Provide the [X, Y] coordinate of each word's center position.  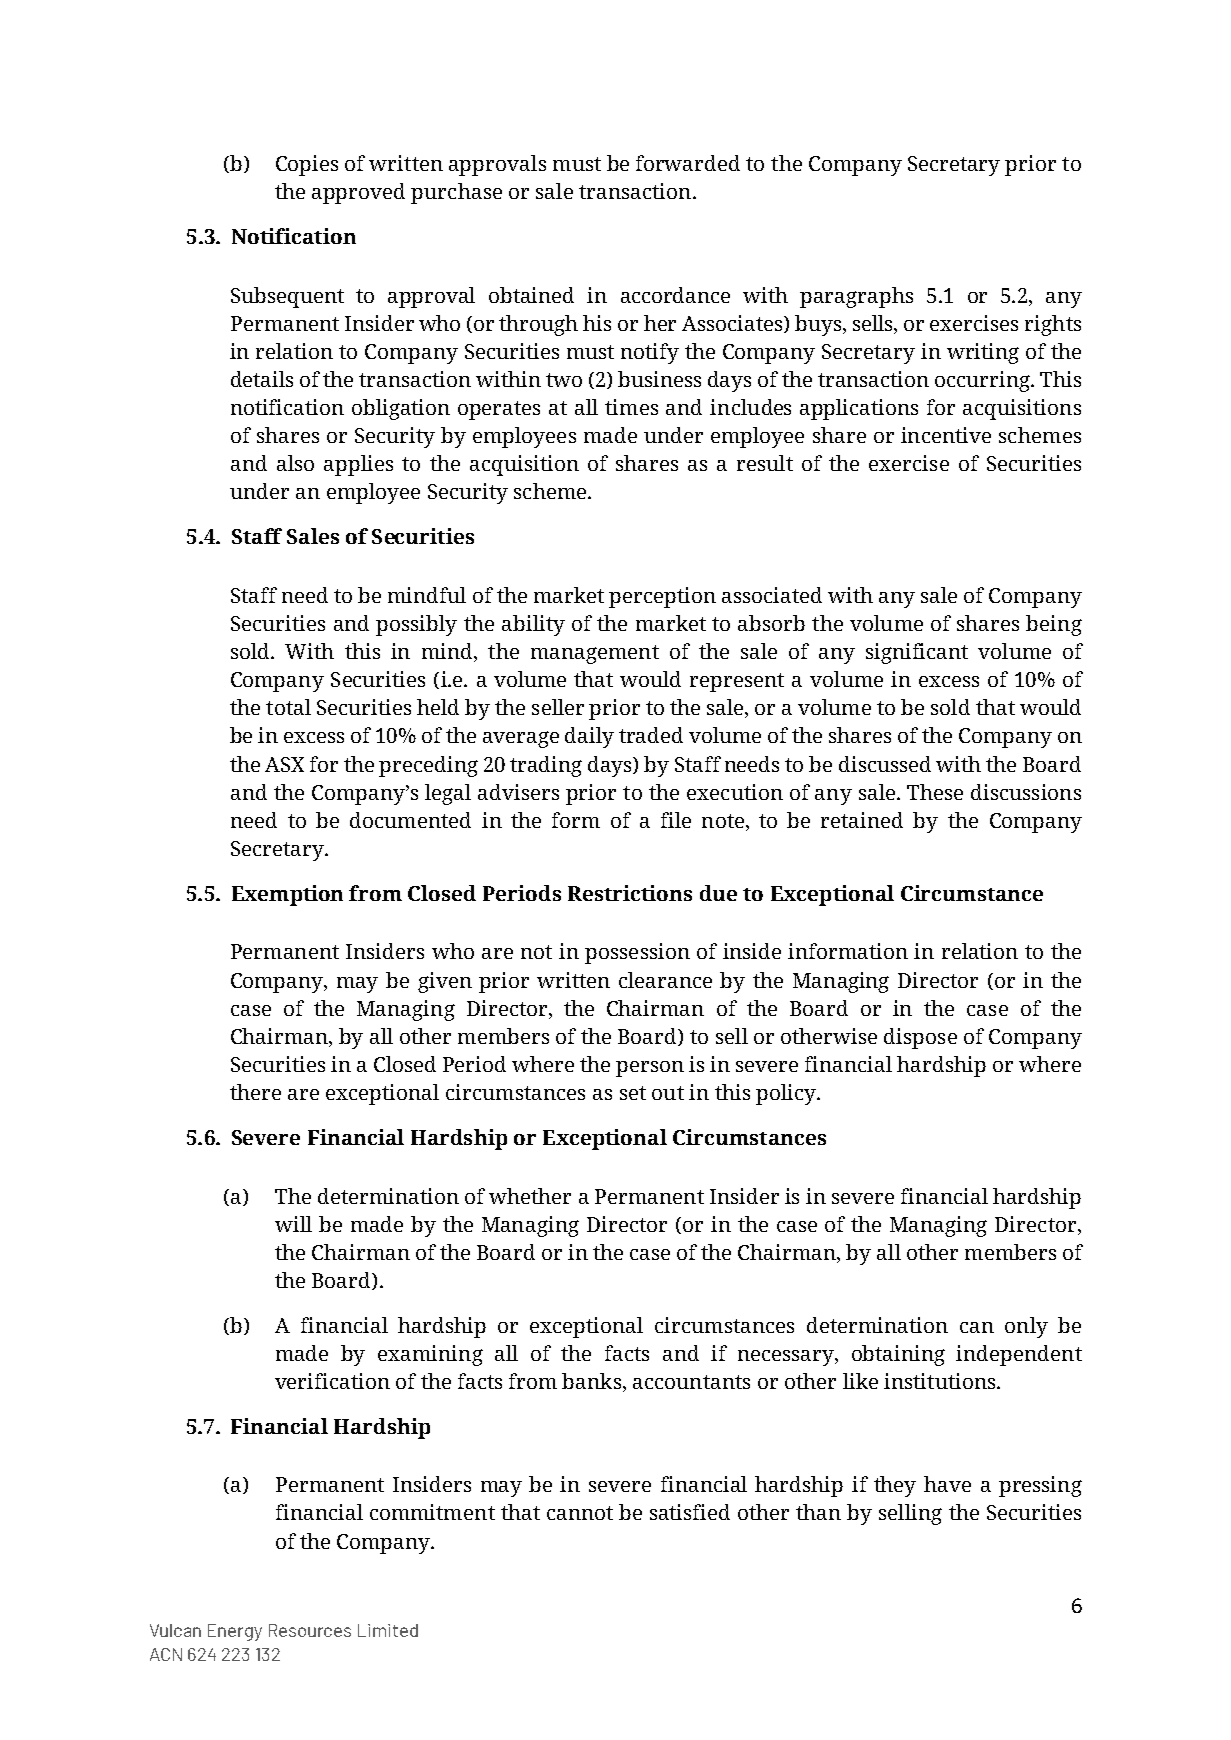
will [293, 1224]
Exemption [287, 895]
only [1026, 1327]
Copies [307, 165]
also [295, 463]
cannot [580, 1513]
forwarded [688, 163]
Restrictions [630, 893]
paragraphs [856, 297]
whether [530, 1196]
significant [917, 653]
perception [662, 597]
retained [862, 820]
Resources [310, 1630]
